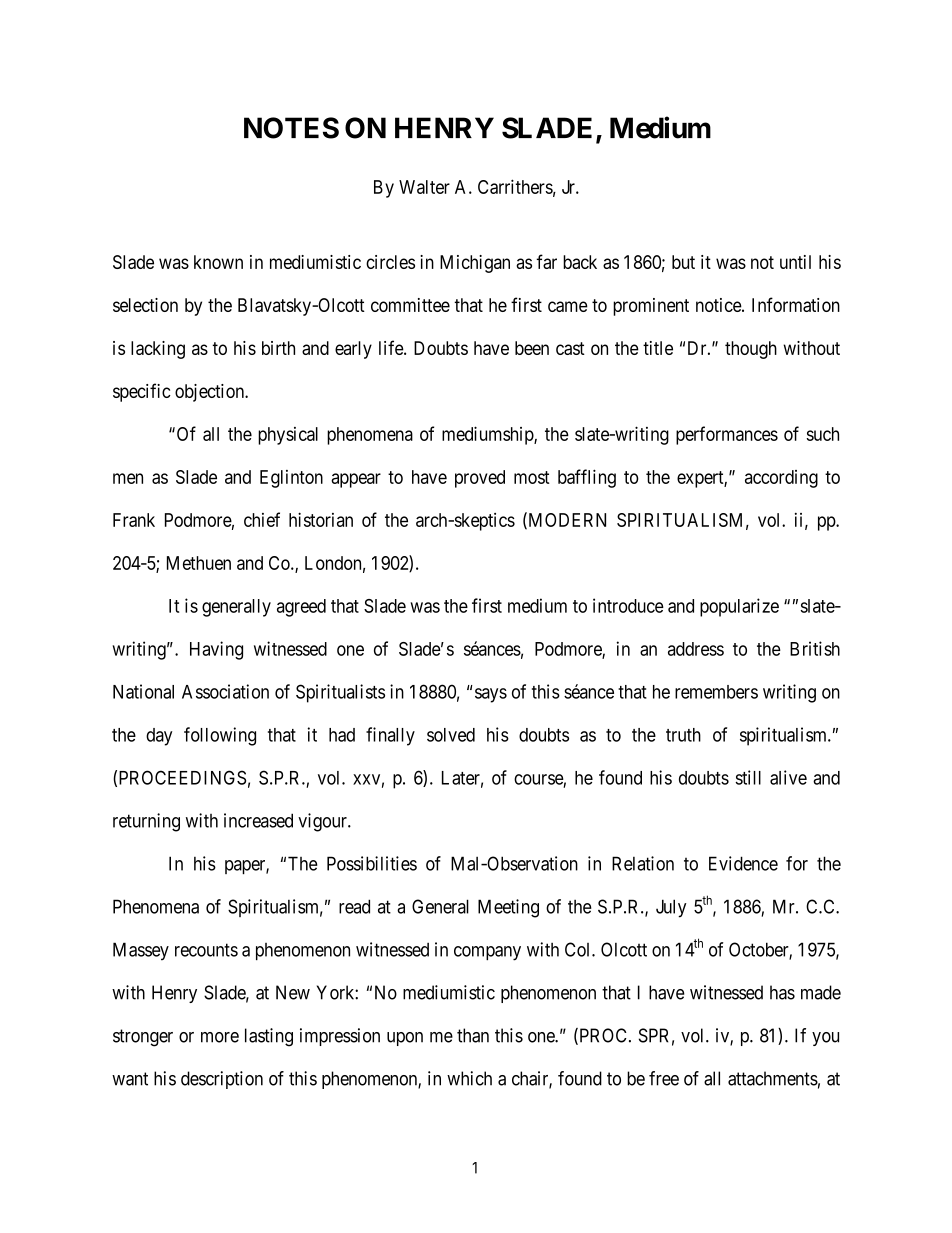 The width and height of the image is (952, 1233). Describe the element at coordinates (739, 607) in the image. I see `popularize` at that location.
